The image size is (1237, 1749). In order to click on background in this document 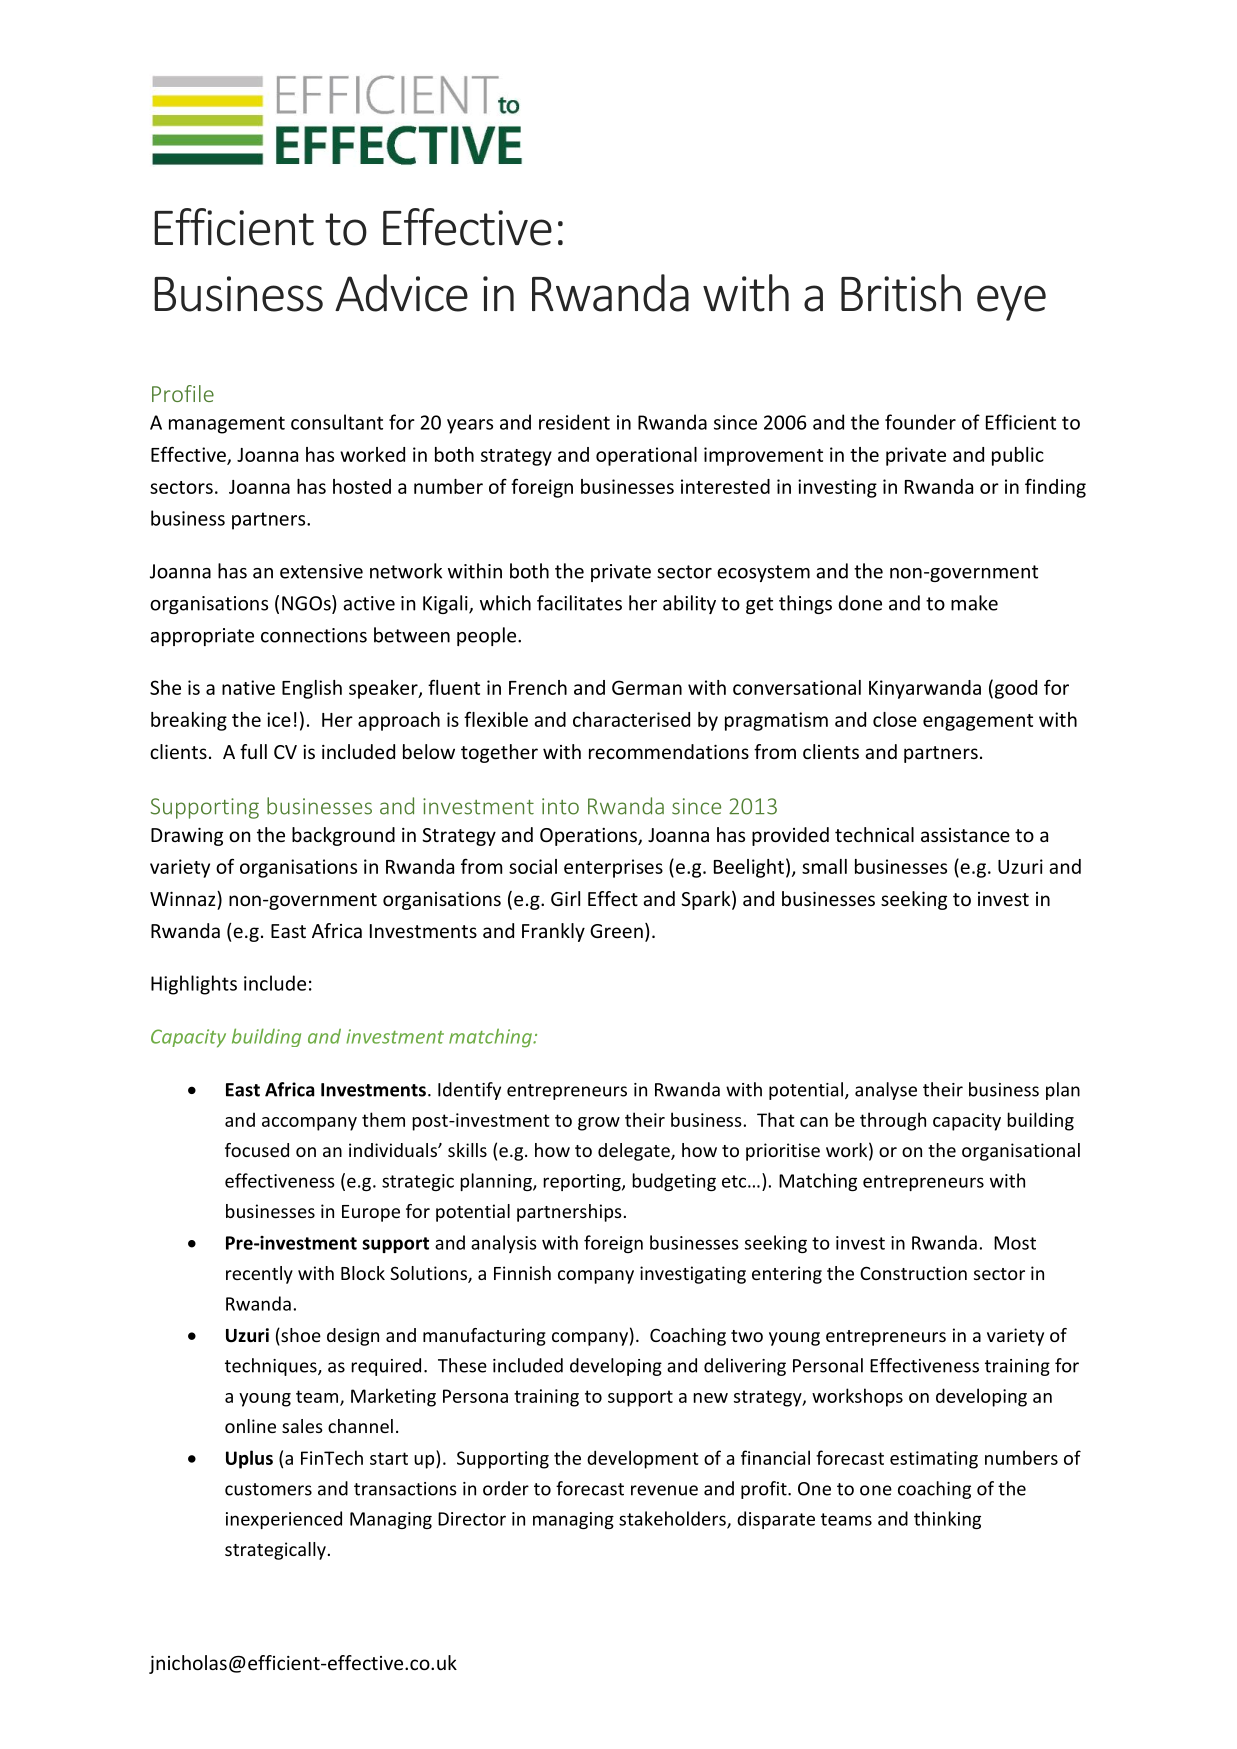, I will do `click(343, 836)`.
